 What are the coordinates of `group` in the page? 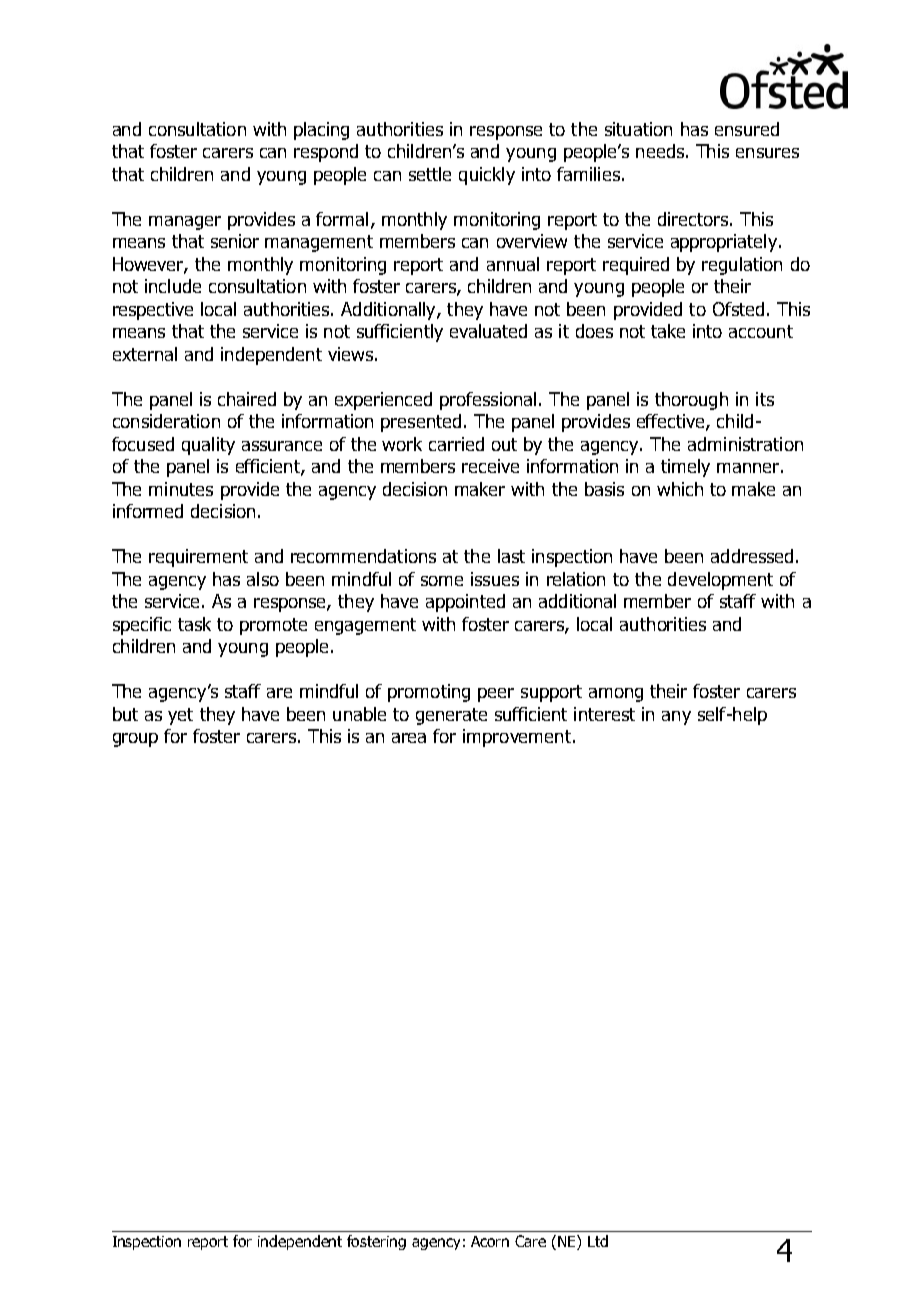 It's located at (135, 740).
